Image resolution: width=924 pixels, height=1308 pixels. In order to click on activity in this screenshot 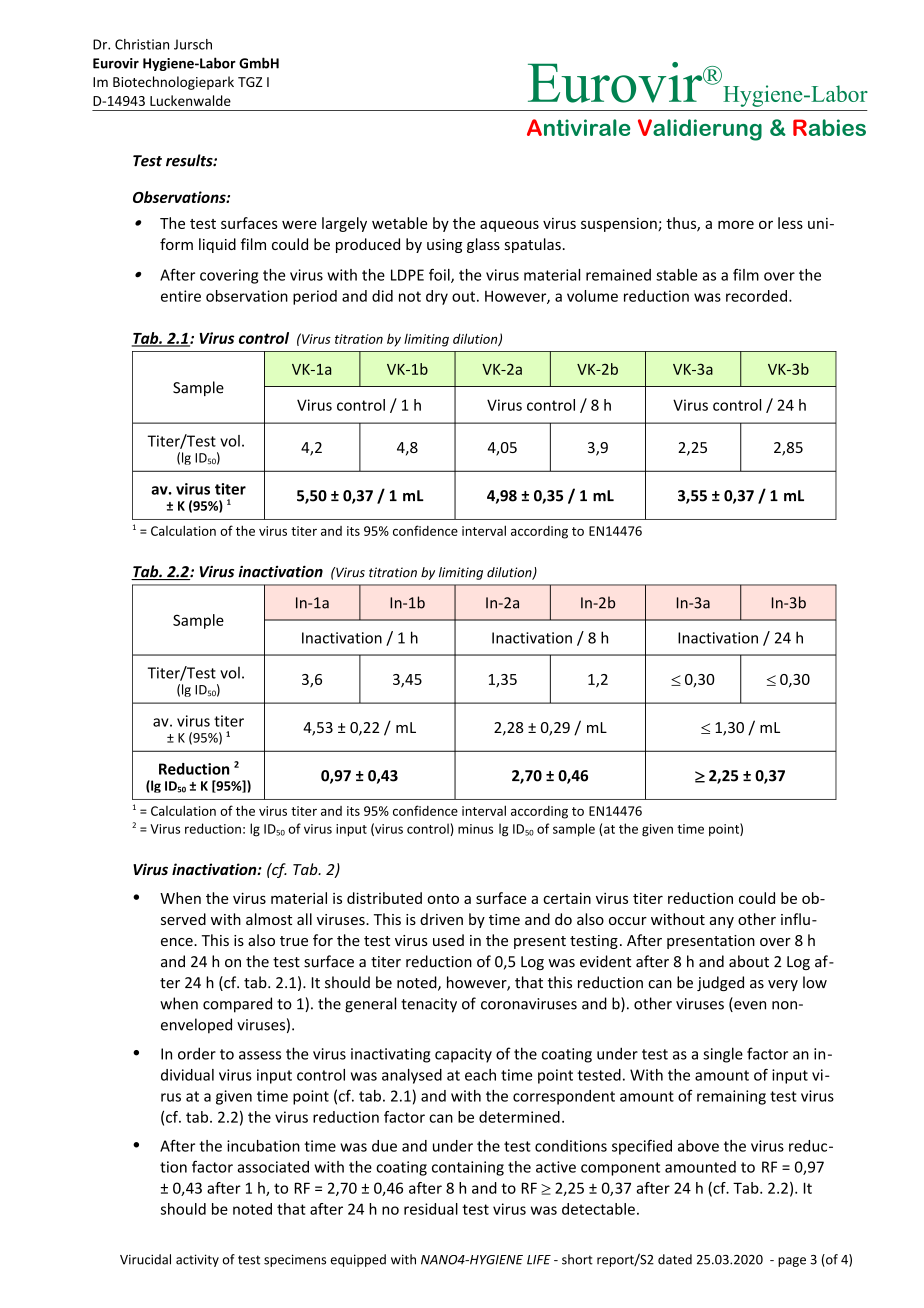, I will do `click(197, 1260)`.
